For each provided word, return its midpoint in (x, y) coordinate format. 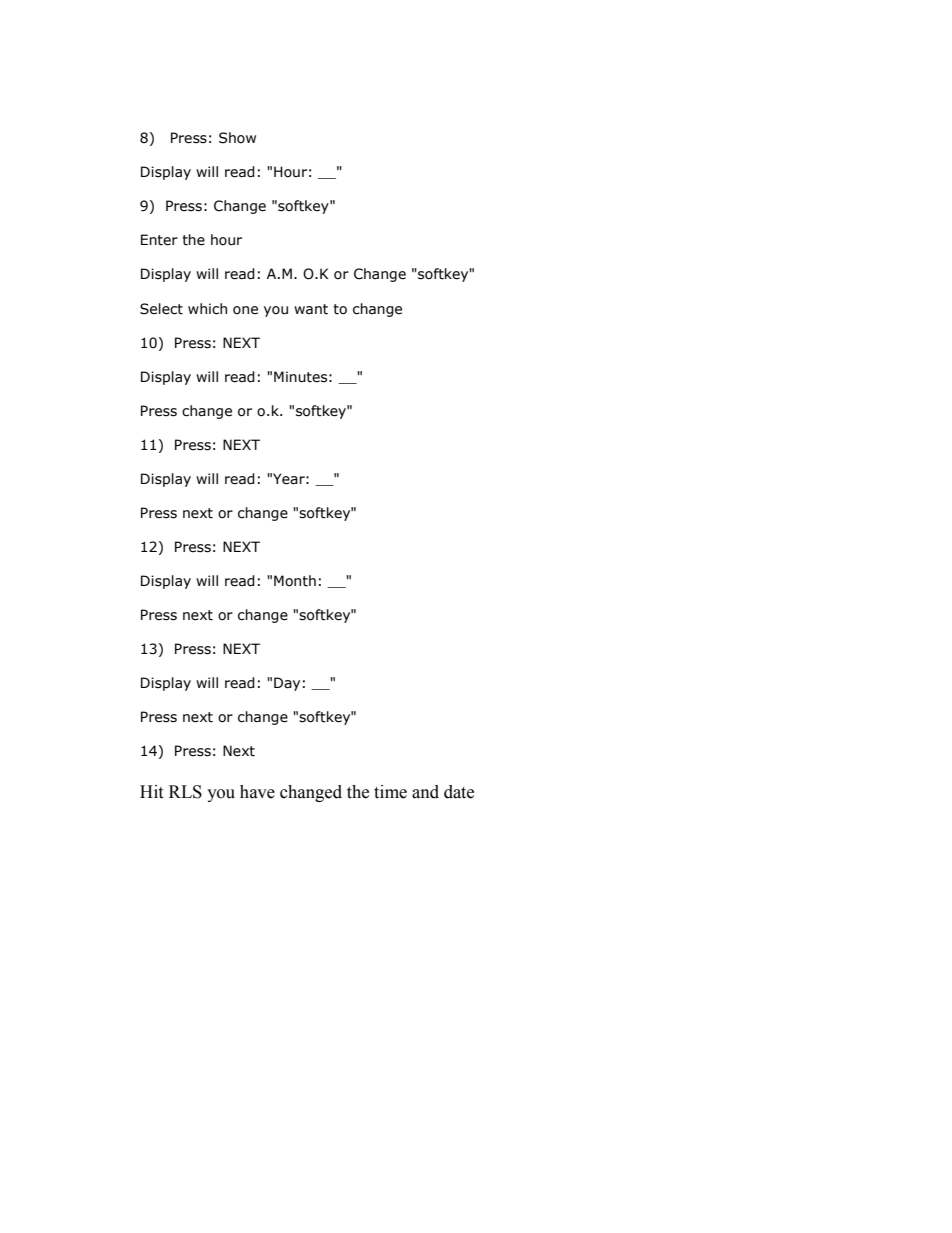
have (257, 792)
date (459, 792)
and (425, 792)
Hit (151, 792)
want (311, 309)
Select (161, 309)
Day (287, 684)
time (390, 792)
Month (295, 581)
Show (237, 138)
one (245, 310)
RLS (185, 792)
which (207, 309)
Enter (159, 240)
